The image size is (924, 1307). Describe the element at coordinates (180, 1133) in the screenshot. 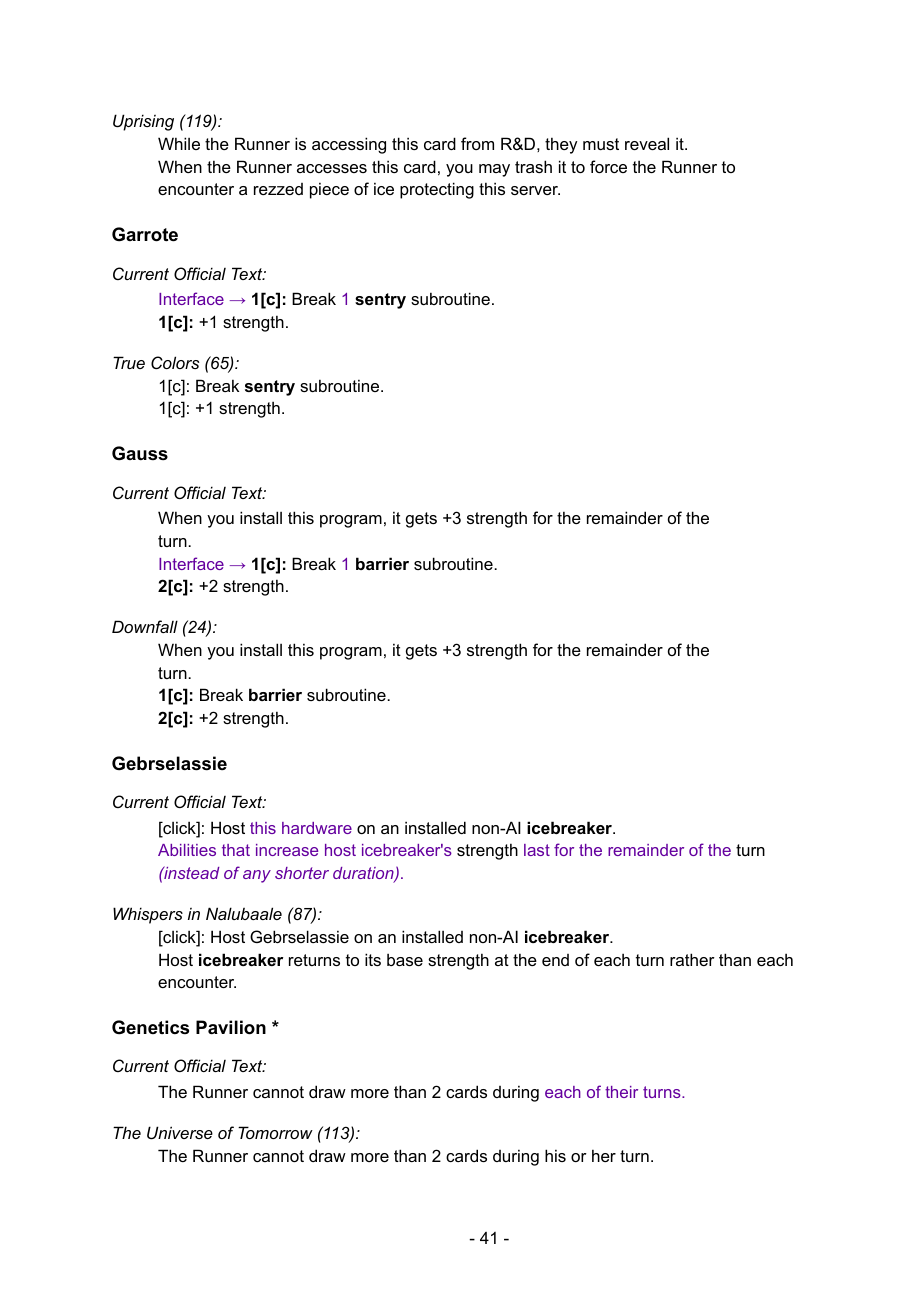

I see `Universe` at that location.
